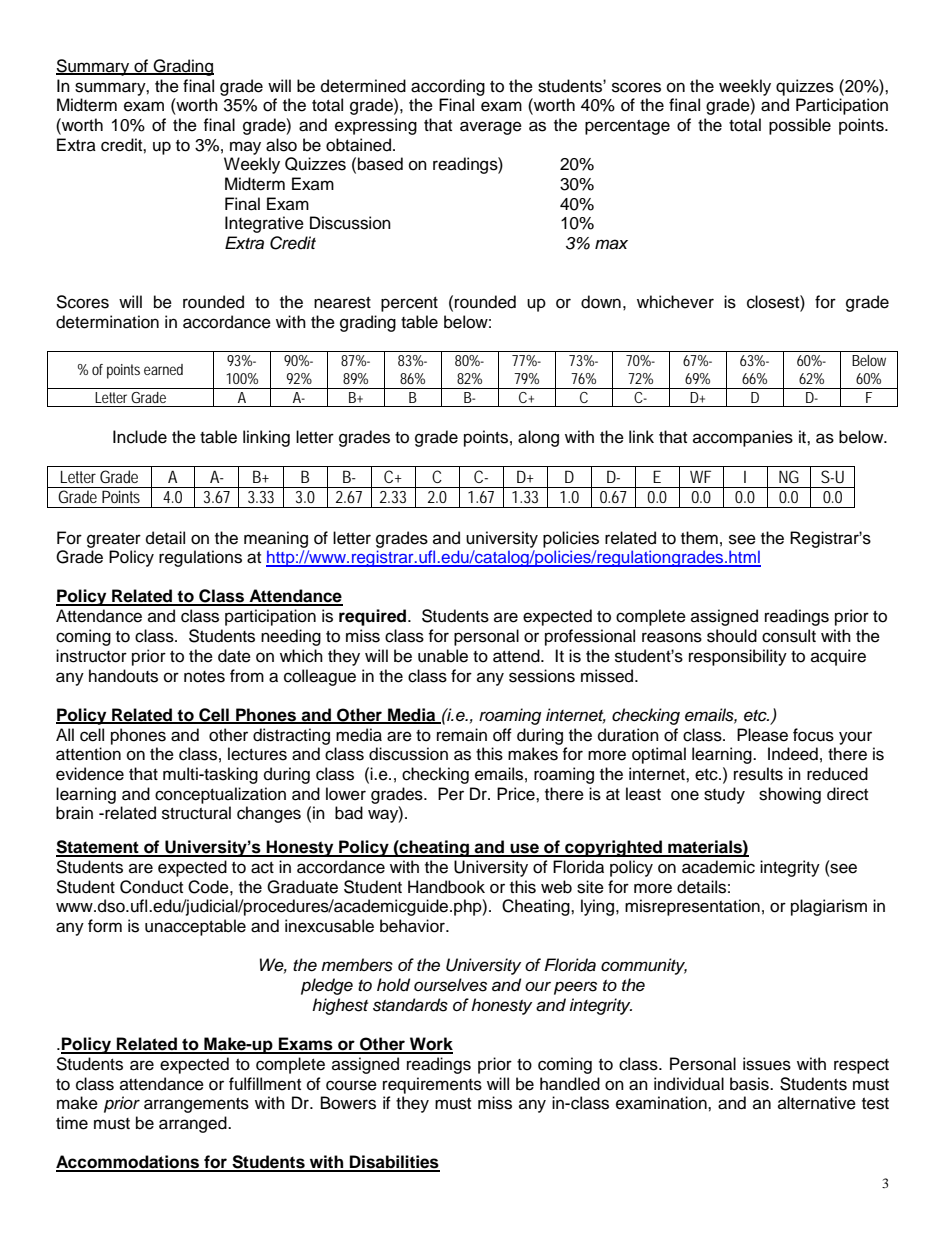 The height and width of the page is (1233, 952). Describe the element at coordinates (151, 887) in the page. I see `Conduct` at that location.
